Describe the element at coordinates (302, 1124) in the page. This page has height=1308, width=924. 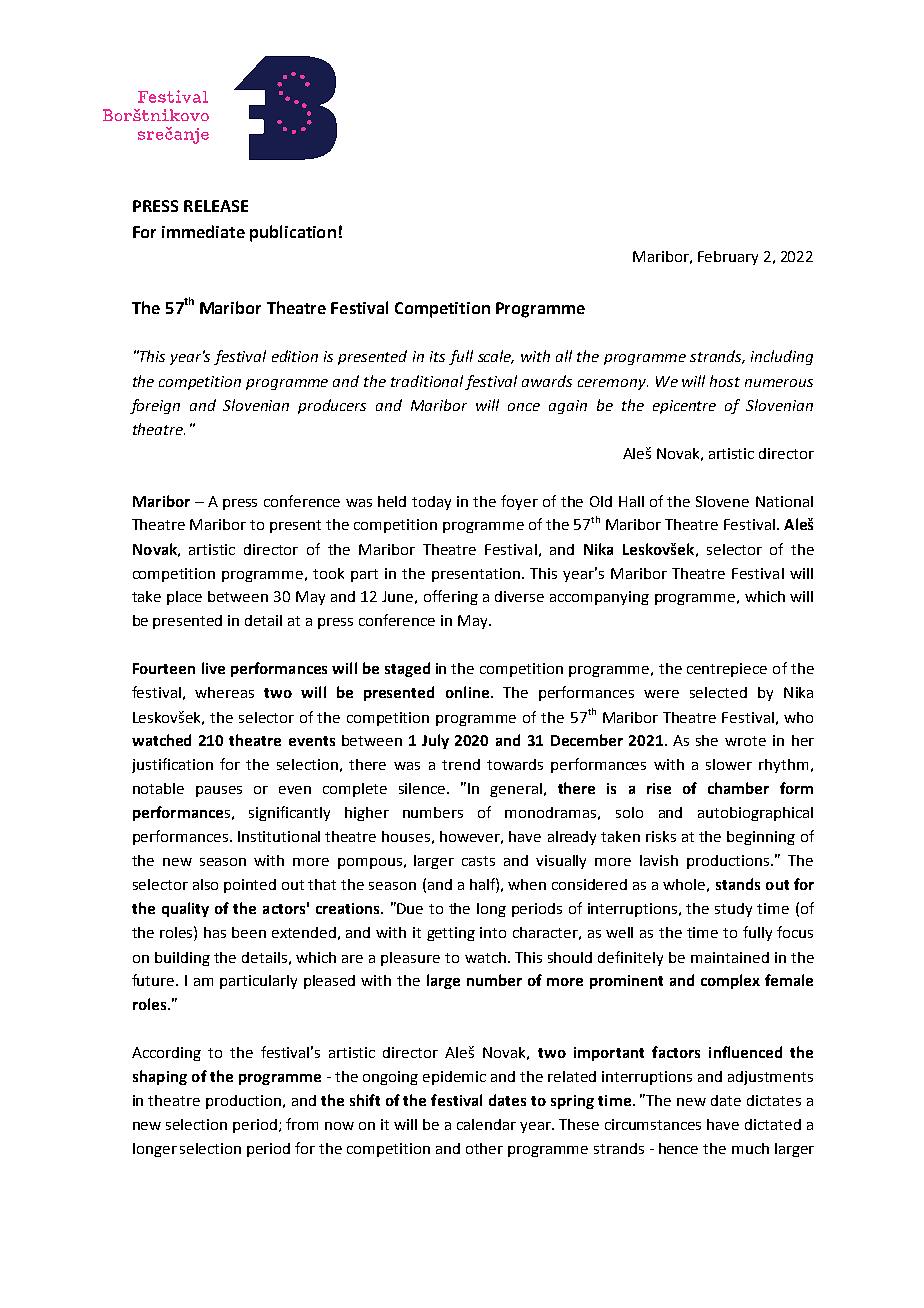
I see `from` at that location.
